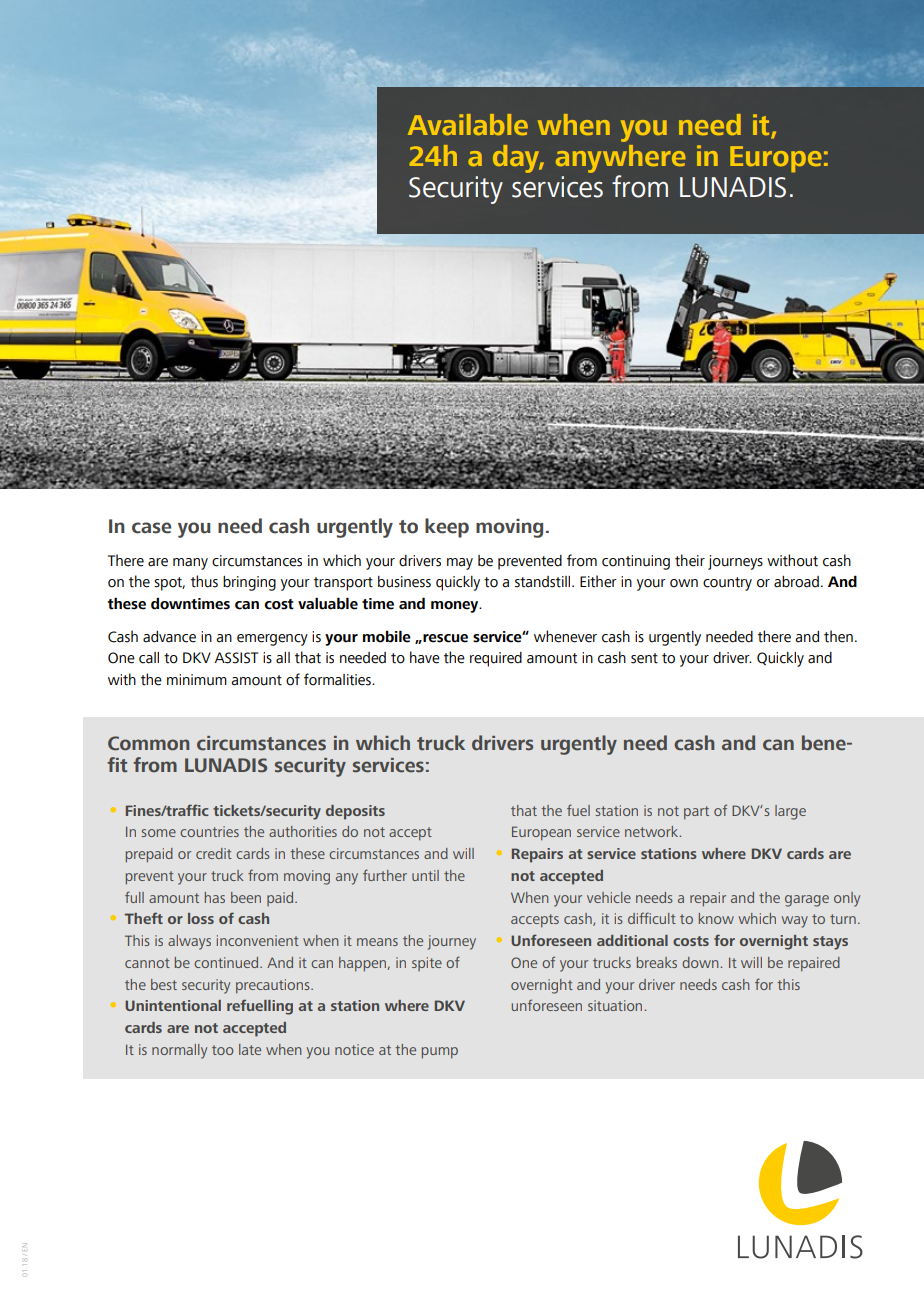 Image resolution: width=924 pixels, height=1308 pixels. What do you see at coordinates (460, 564) in the screenshot?
I see `may` at bounding box center [460, 564].
